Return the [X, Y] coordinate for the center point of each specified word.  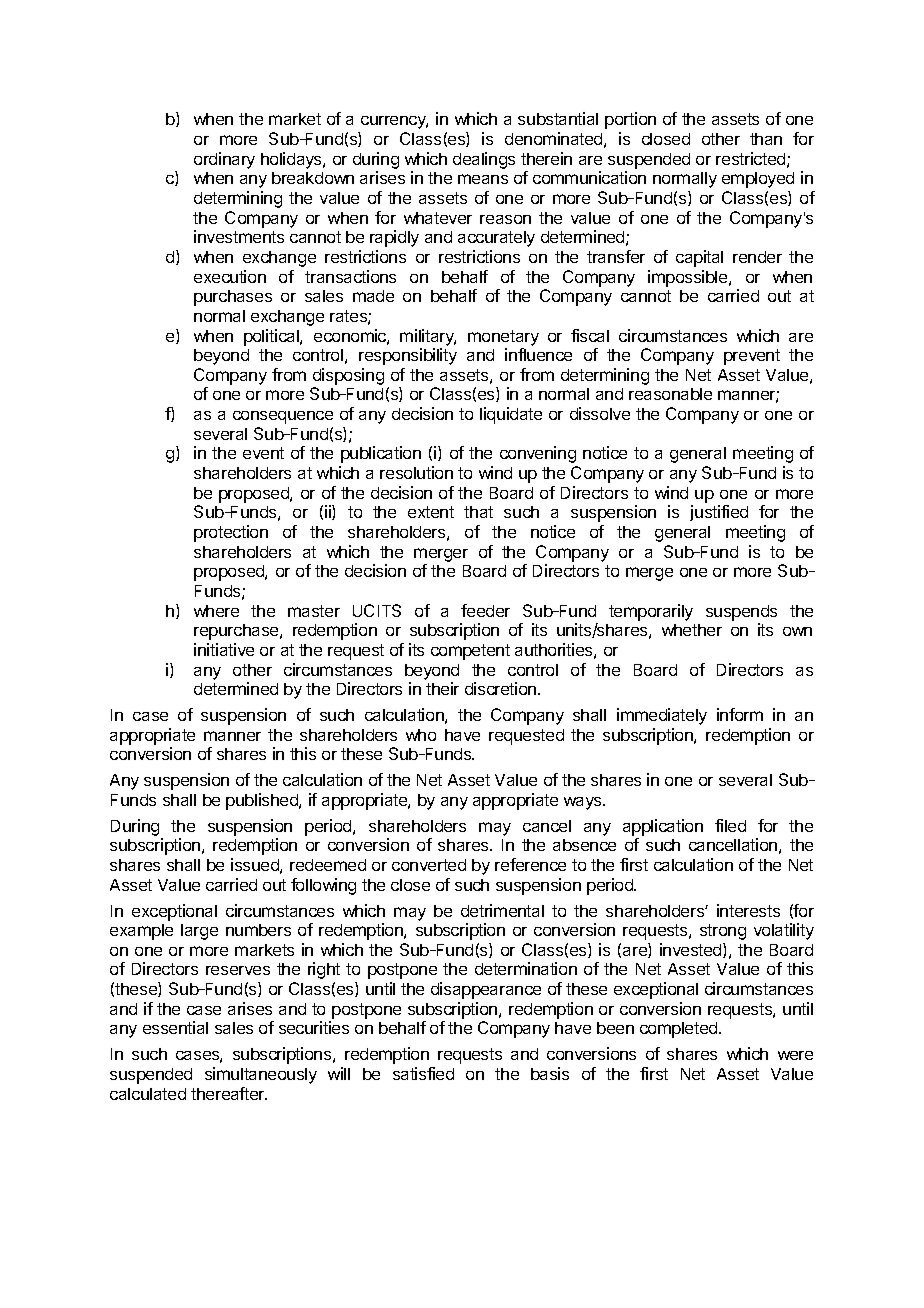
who [421, 735]
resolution [416, 472]
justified [719, 513]
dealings [484, 160]
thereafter [229, 1093]
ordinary [224, 160]
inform [740, 714]
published [263, 801]
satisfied [423, 1073]
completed [680, 1030]
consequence [283, 417]
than [766, 139]
